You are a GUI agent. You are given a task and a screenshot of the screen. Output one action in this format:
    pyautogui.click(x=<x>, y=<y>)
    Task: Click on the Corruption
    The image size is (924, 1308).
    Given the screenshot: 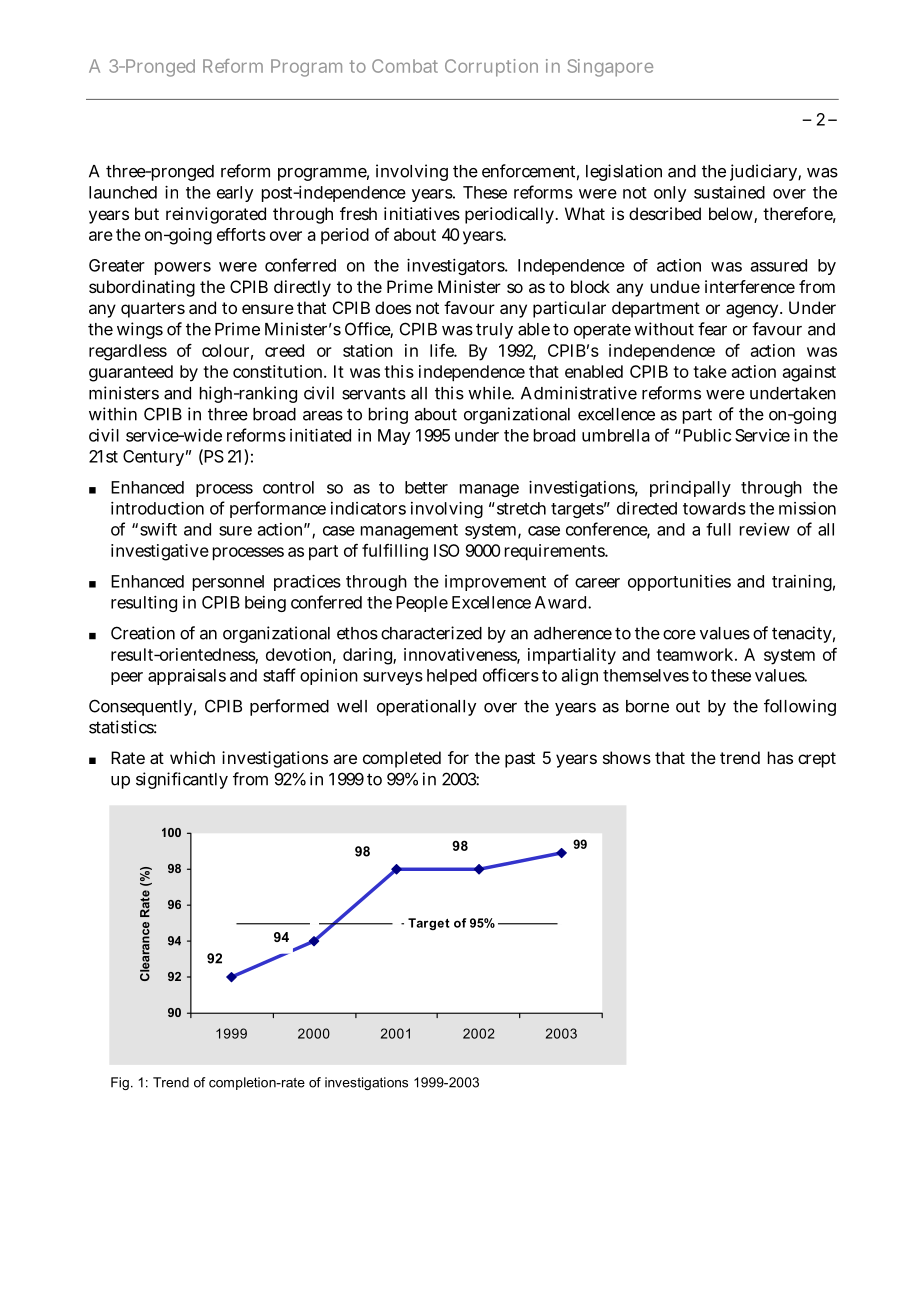 What is the action you would take?
    pyautogui.click(x=491, y=68)
